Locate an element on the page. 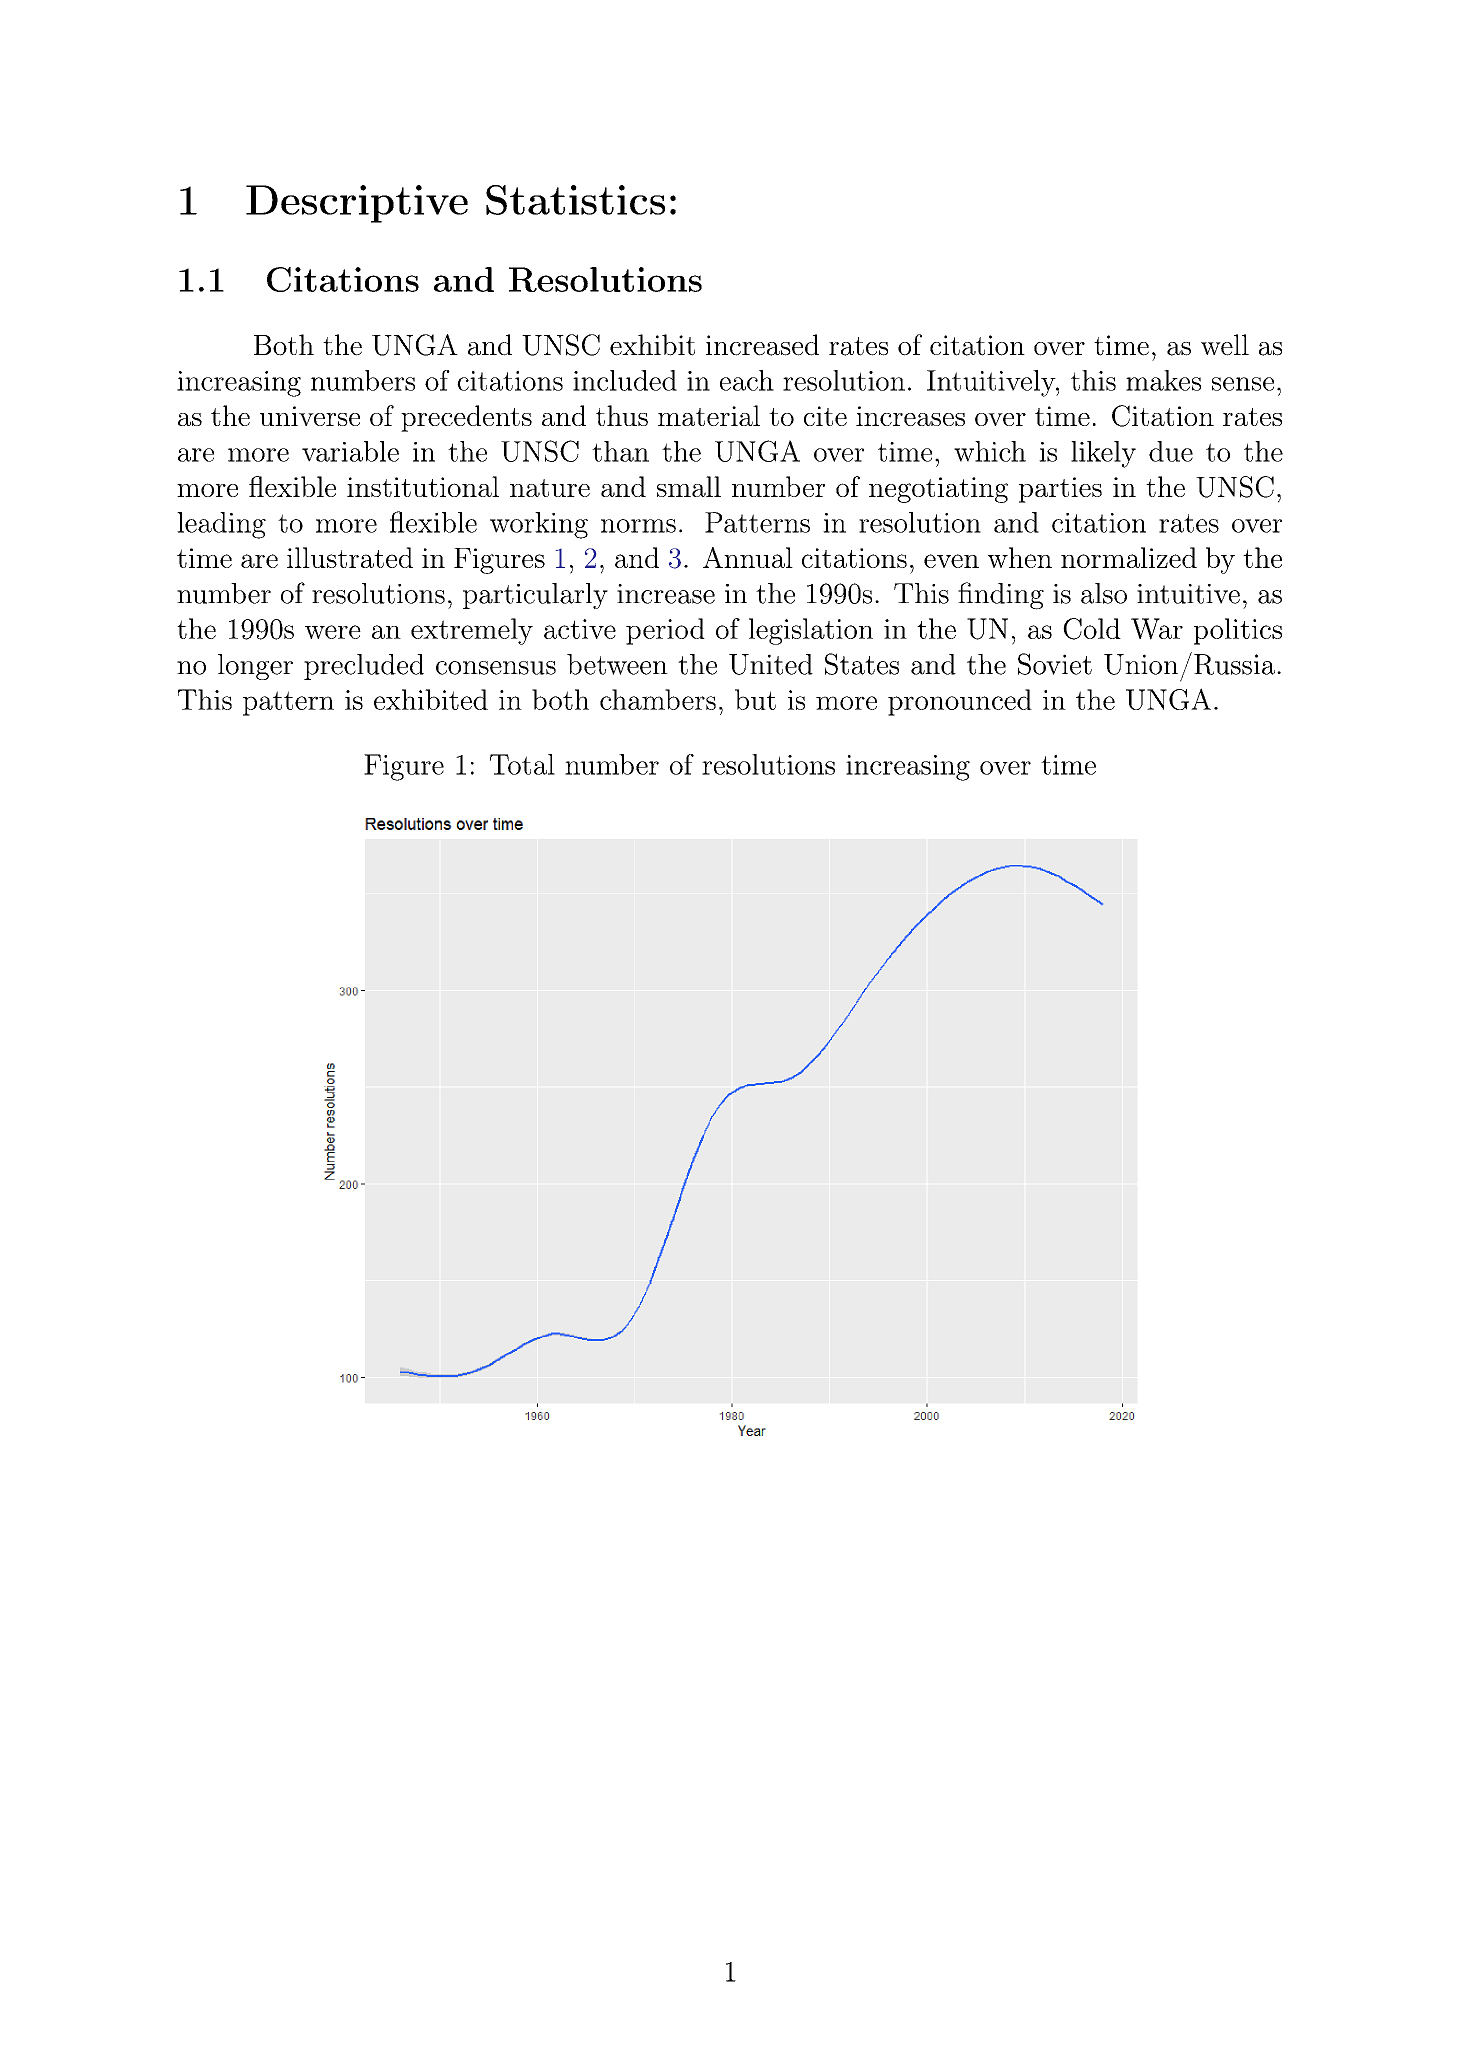 This image has width=1461, height=2067. Total is located at coordinates (522, 764).
